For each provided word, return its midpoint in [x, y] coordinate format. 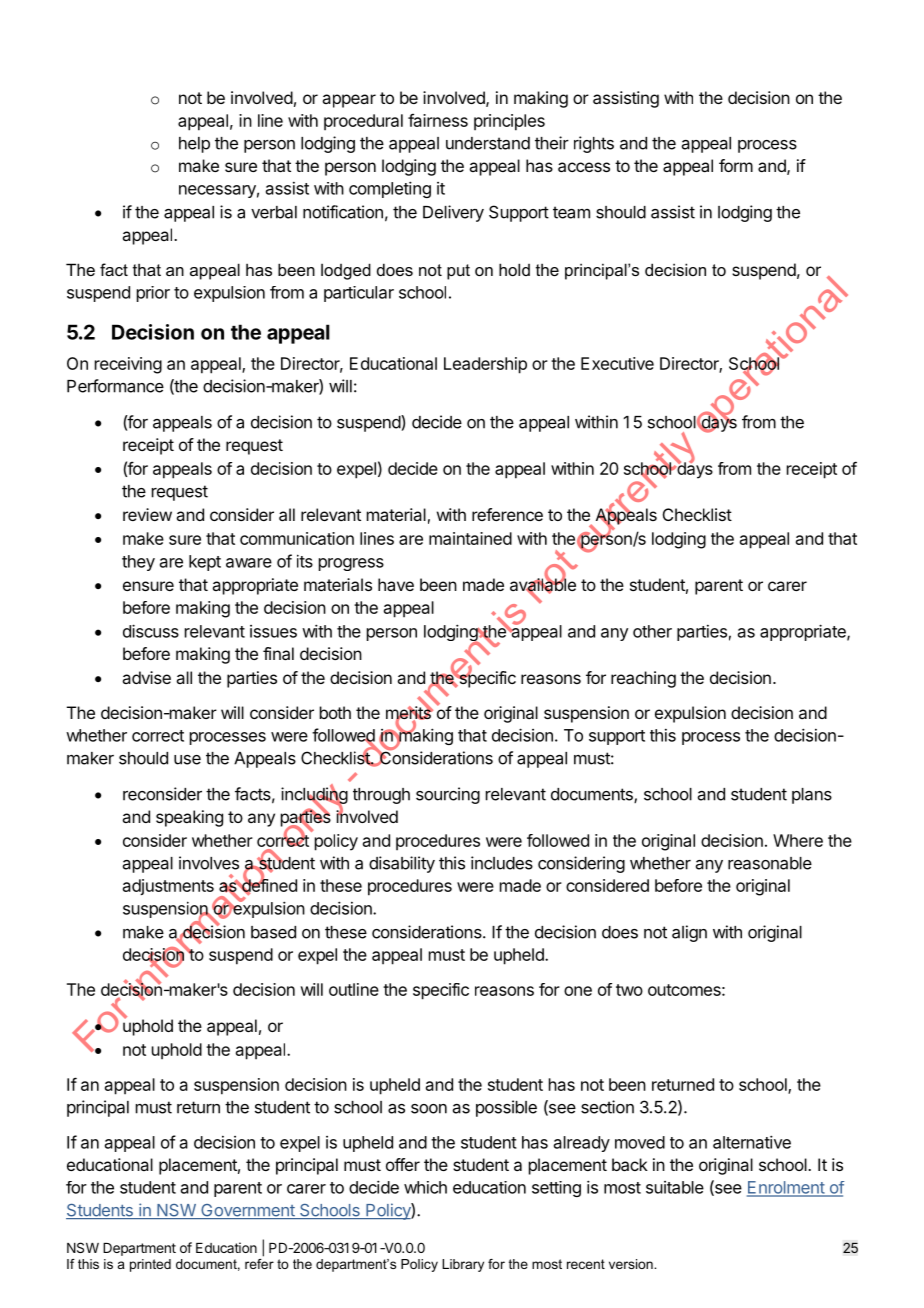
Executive [617, 363]
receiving [128, 365]
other [652, 631]
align [689, 933]
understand [488, 143]
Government [248, 1211]
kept [205, 563]
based [273, 932]
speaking [189, 818]
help [194, 145]
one [578, 991]
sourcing [448, 795]
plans [812, 796]
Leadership [485, 365]
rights [594, 144]
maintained [470, 538]
